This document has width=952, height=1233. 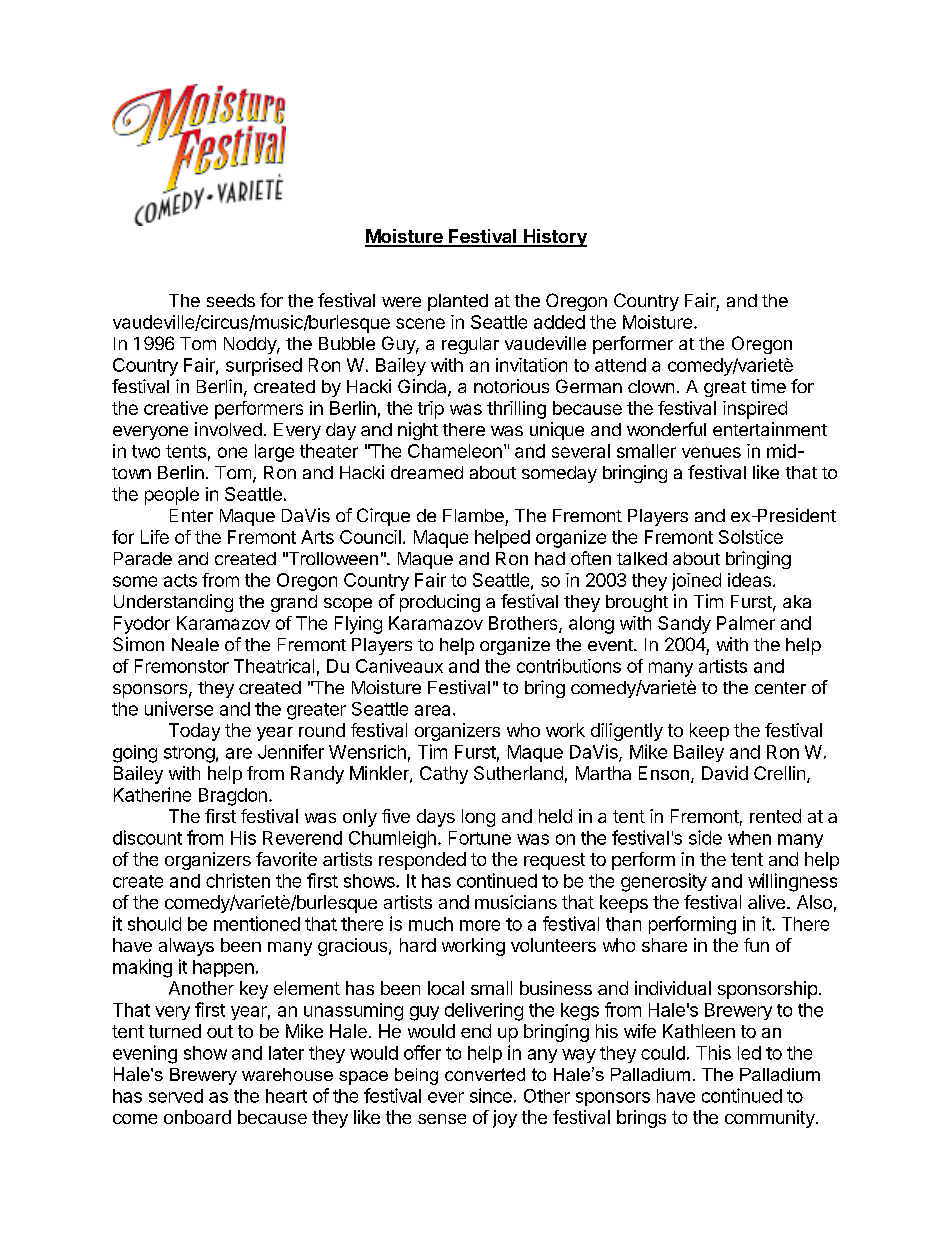 What do you see at coordinates (231, 300) in the document?
I see `seeds` at bounding box center [231, 300].
